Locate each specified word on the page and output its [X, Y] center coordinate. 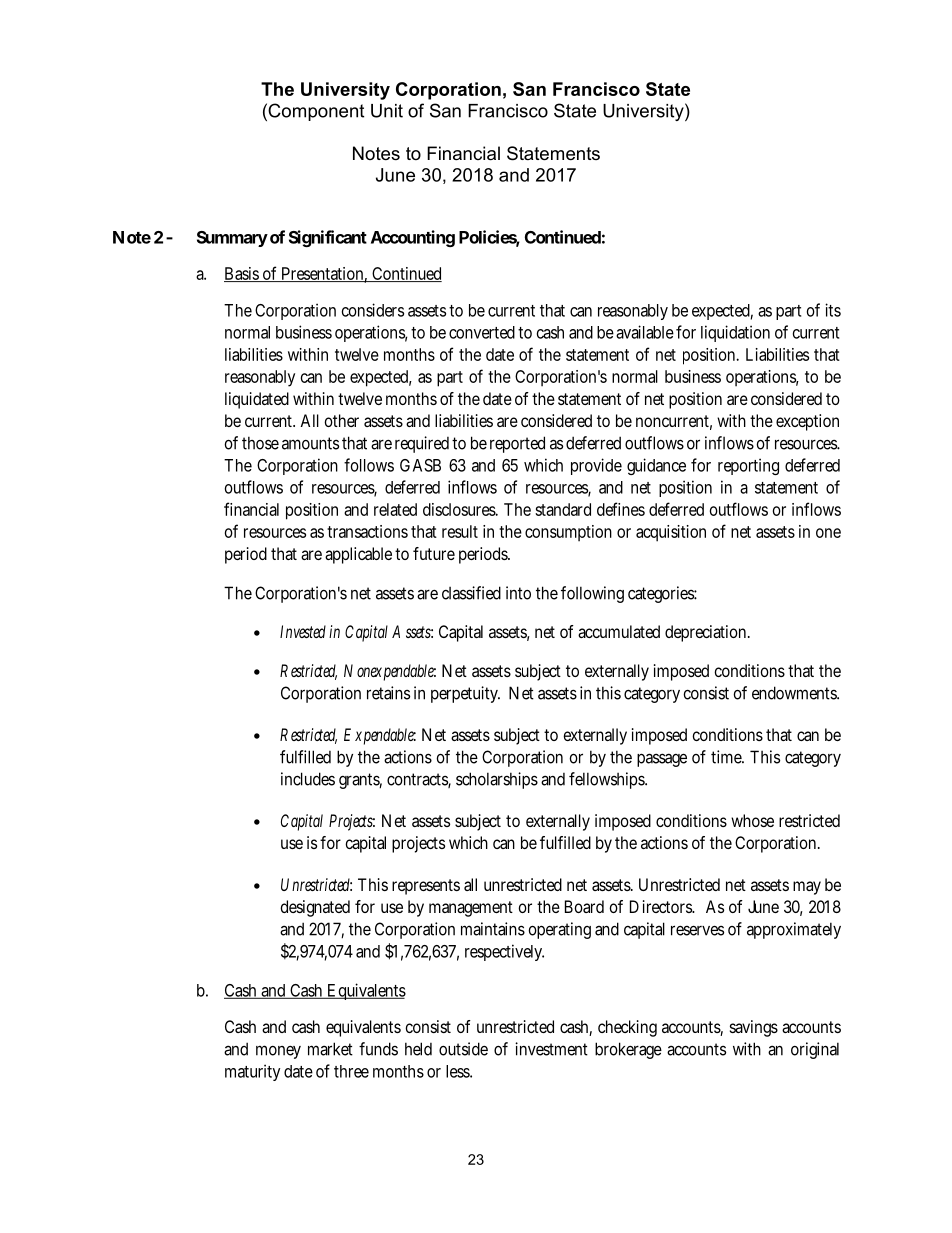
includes [308, 779]
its [833, 310]
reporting [748, 466]
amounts [310, 443]
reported [517, 444]
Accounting [413, 238]
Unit [387, 111]
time [727, 757]
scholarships [497, 780]
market [330, 1049]
